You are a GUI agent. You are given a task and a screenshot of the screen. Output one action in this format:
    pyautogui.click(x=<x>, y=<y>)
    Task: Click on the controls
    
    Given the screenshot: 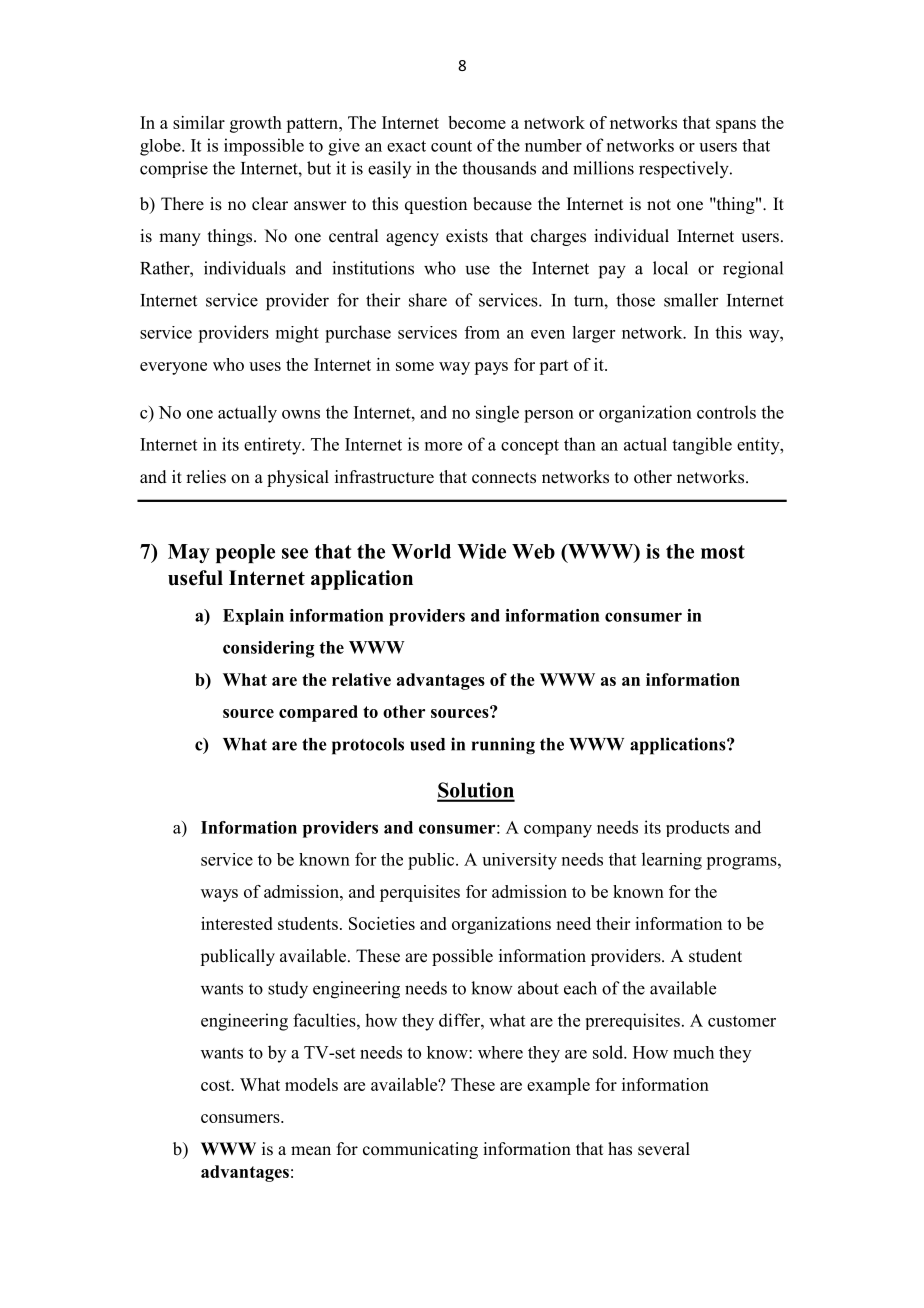 What is the action you would take?
    pyautogui.click(x=726, y=412)
